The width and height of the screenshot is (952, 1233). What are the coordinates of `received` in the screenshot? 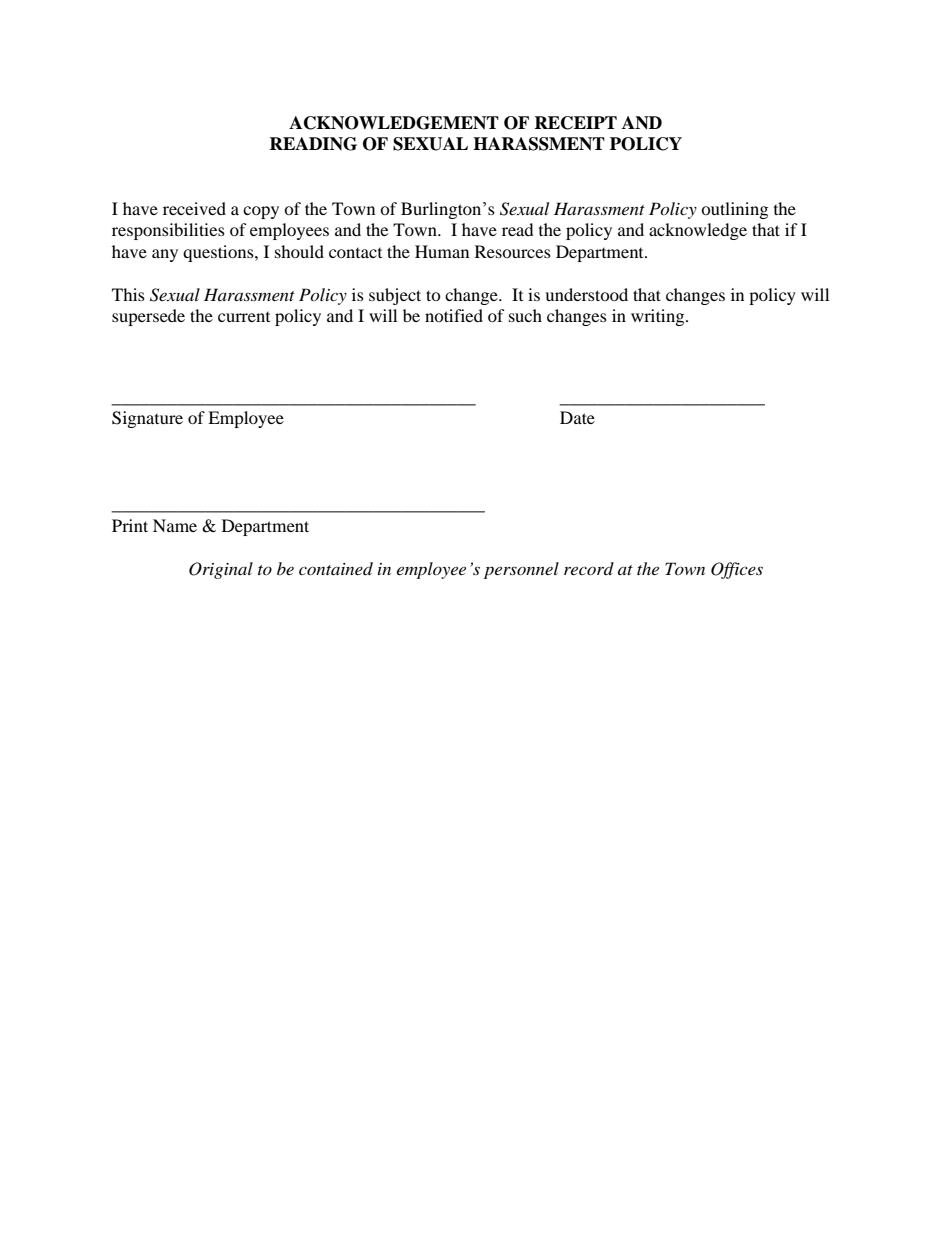 It's located at (194, 208).
